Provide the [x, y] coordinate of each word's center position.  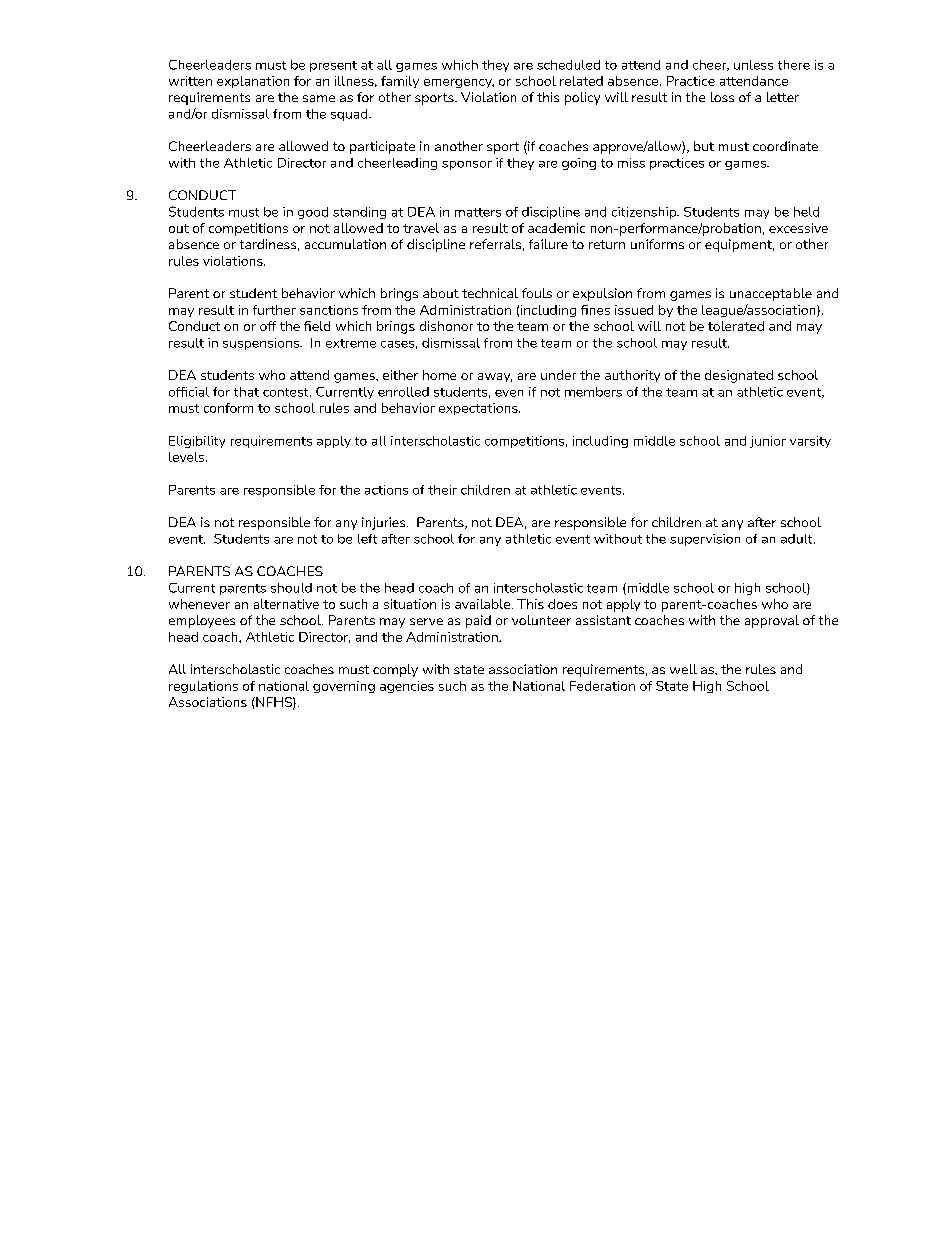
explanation [253, 82]
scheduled [568, 65]
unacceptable [771, 294]
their [442, 490]
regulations [203, 687]
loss [722, 97]
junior [768, 442]
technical [490, 293]
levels [188, 457]
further [274, 310]
